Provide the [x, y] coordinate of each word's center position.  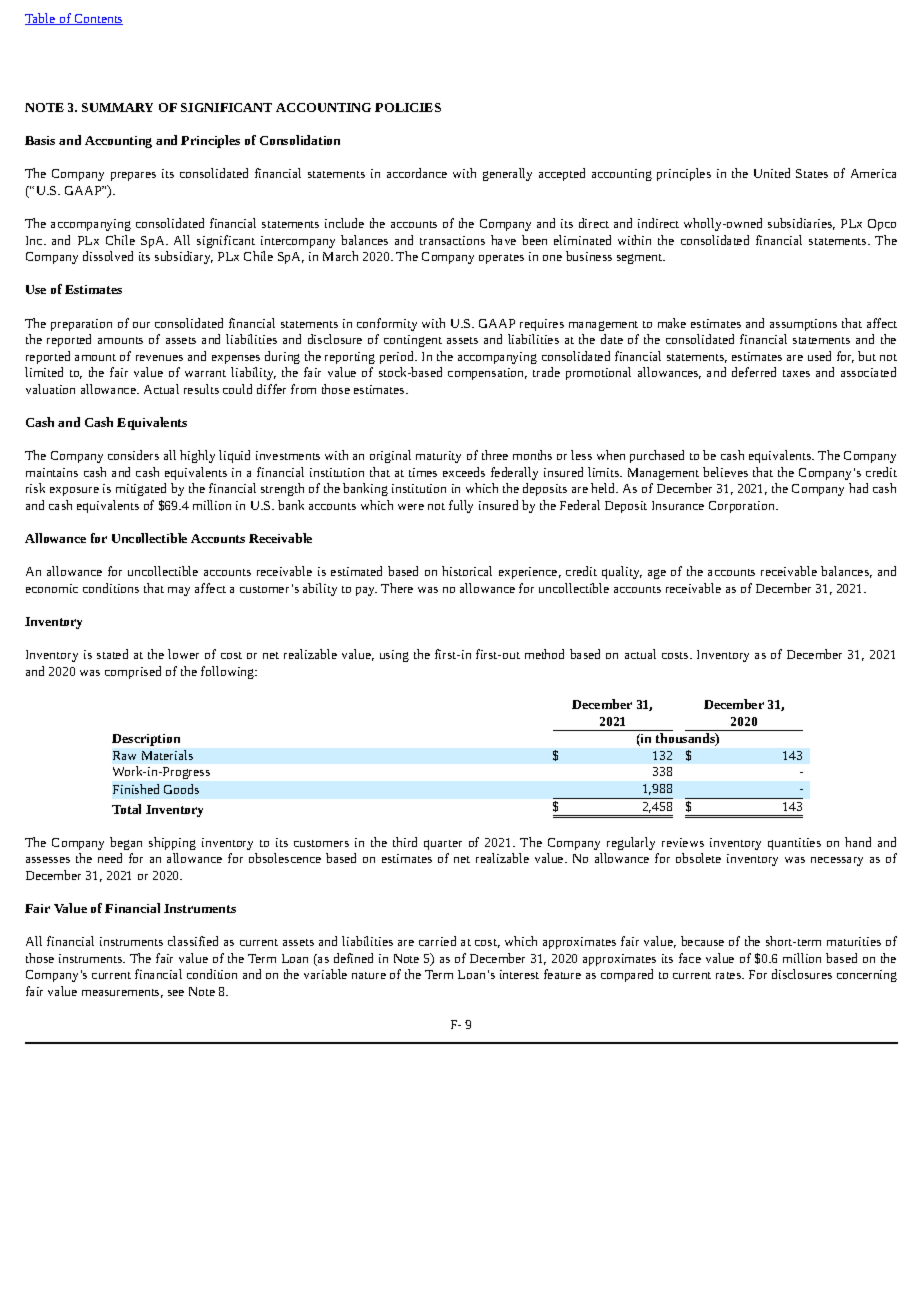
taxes [796, 373]
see [176, 993]
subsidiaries [801, 224]
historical [467, 571]
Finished [136, 789]
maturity [438, 457]
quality [622, 572]
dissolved [108, 256]
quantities [794, 844]
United [772, 173]
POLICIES [408, 107]
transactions [452, 240]
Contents [97, 19]
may [179, 591]
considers [133, 455]
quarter [443, 845]
